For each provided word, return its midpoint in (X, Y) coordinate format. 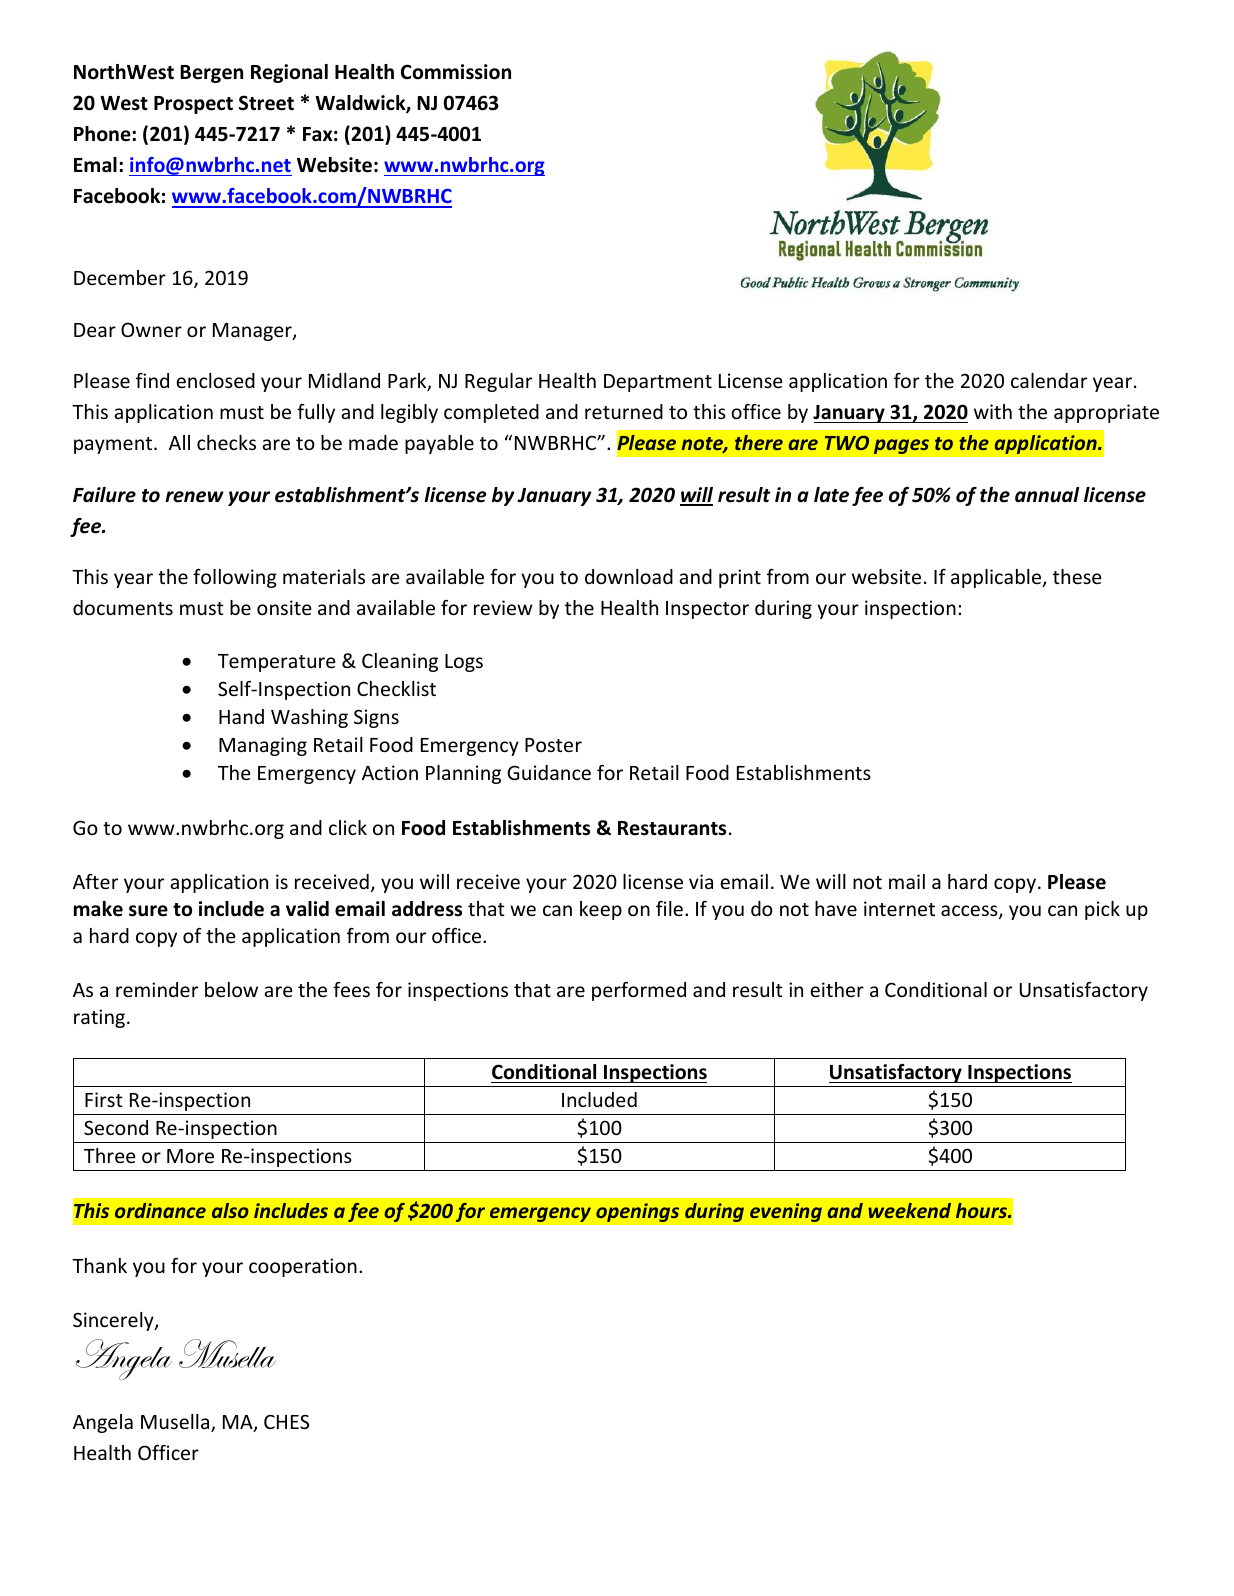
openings (638, 1212)
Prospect (193, 105)
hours (982, 1210)
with (993, 411)
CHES (286, 1421)
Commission (456, 72)
